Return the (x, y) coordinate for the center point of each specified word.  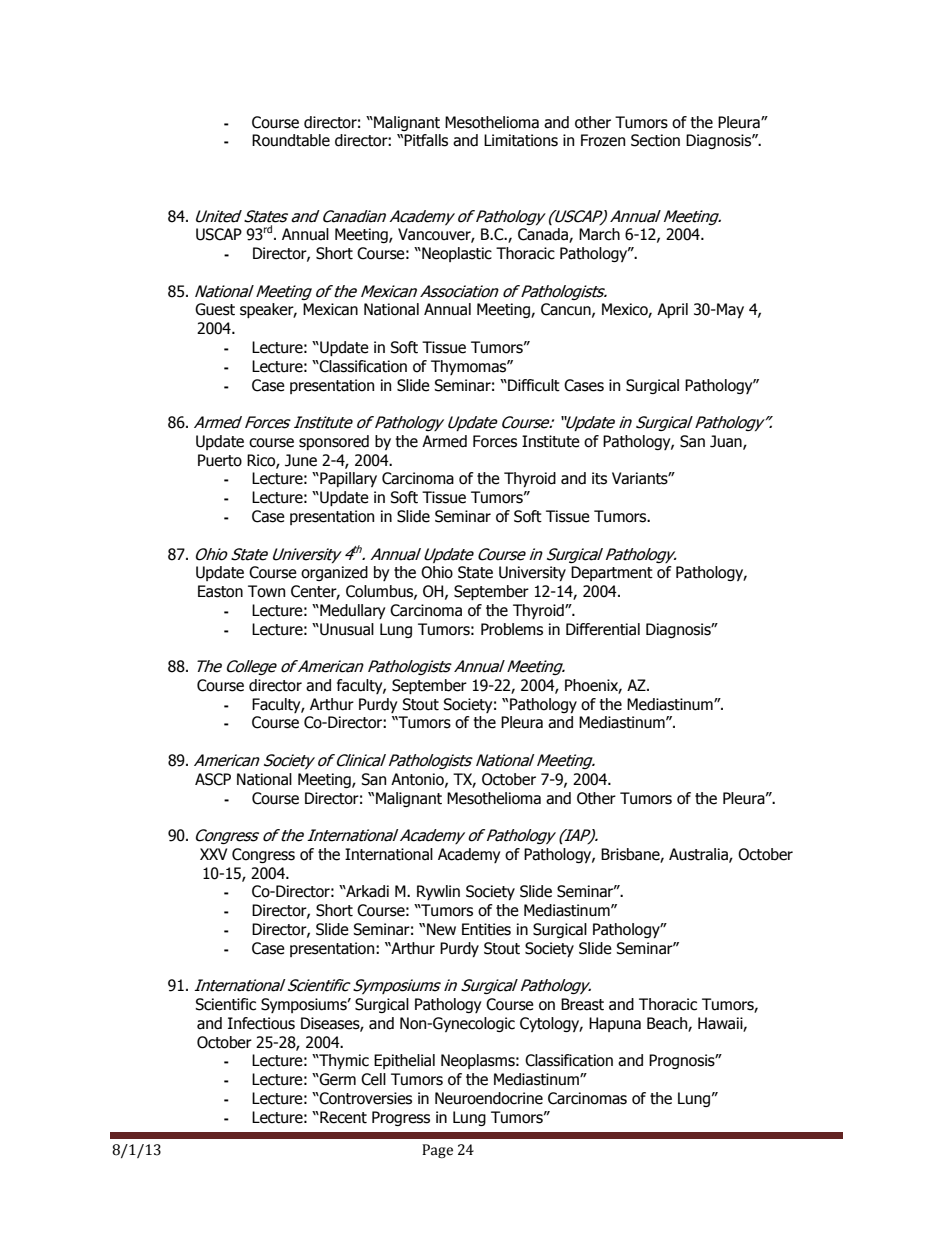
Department (612, 573)
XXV (213, 854)
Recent (342, 1117)
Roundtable (291, 140)
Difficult (533, 385)
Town (266, 591)
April (672, 310)
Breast (582, 1004)
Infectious (261, 1023)
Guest (215, 309)
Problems (512, 629)
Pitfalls (426, 140)
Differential (603, 629)
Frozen (603, 140)
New (441, 929)
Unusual (346, 629)
